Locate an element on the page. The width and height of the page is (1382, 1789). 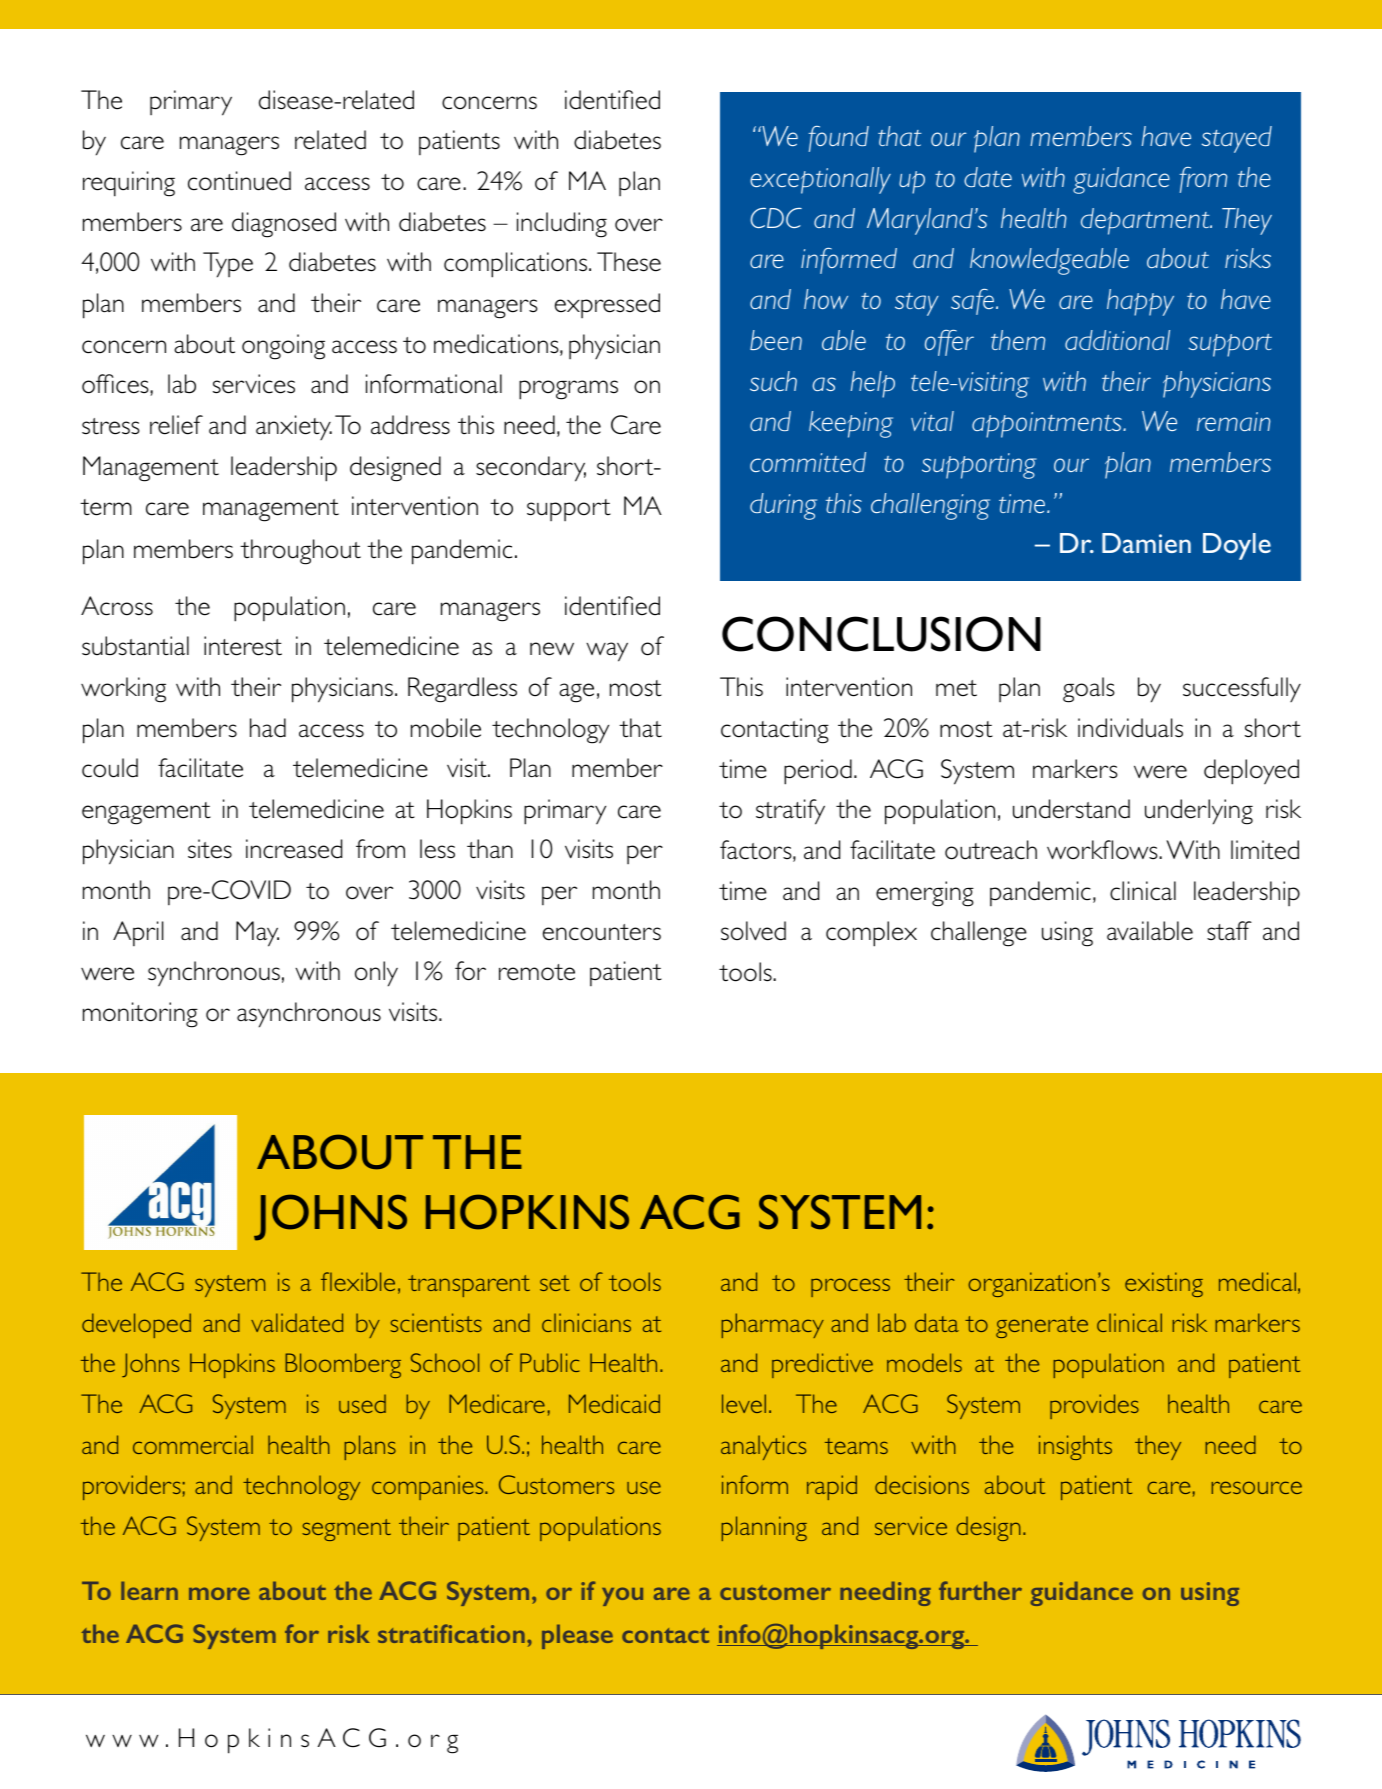
workflows is located at coordinates (1103, 850).
